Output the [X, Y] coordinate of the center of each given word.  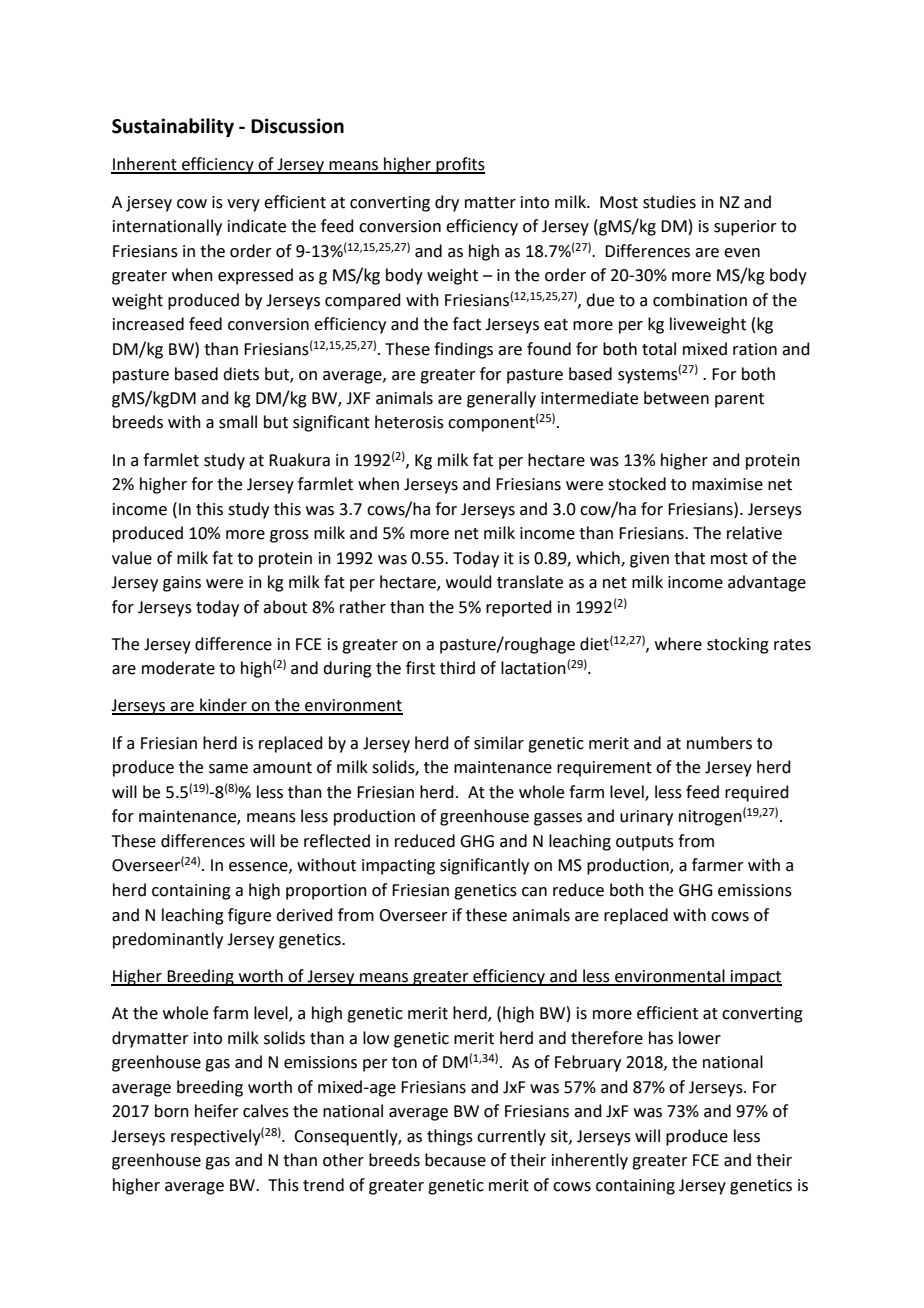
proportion [326, 892]
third [457, 668]
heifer [217, 1111]
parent [739, 400]
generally [501, 399]
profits [459, 165]
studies [669, 202]
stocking [738, 645]
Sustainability [173, 127]
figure [249, 916]
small [238, 422]
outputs [645, 843]
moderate [178, 668]
